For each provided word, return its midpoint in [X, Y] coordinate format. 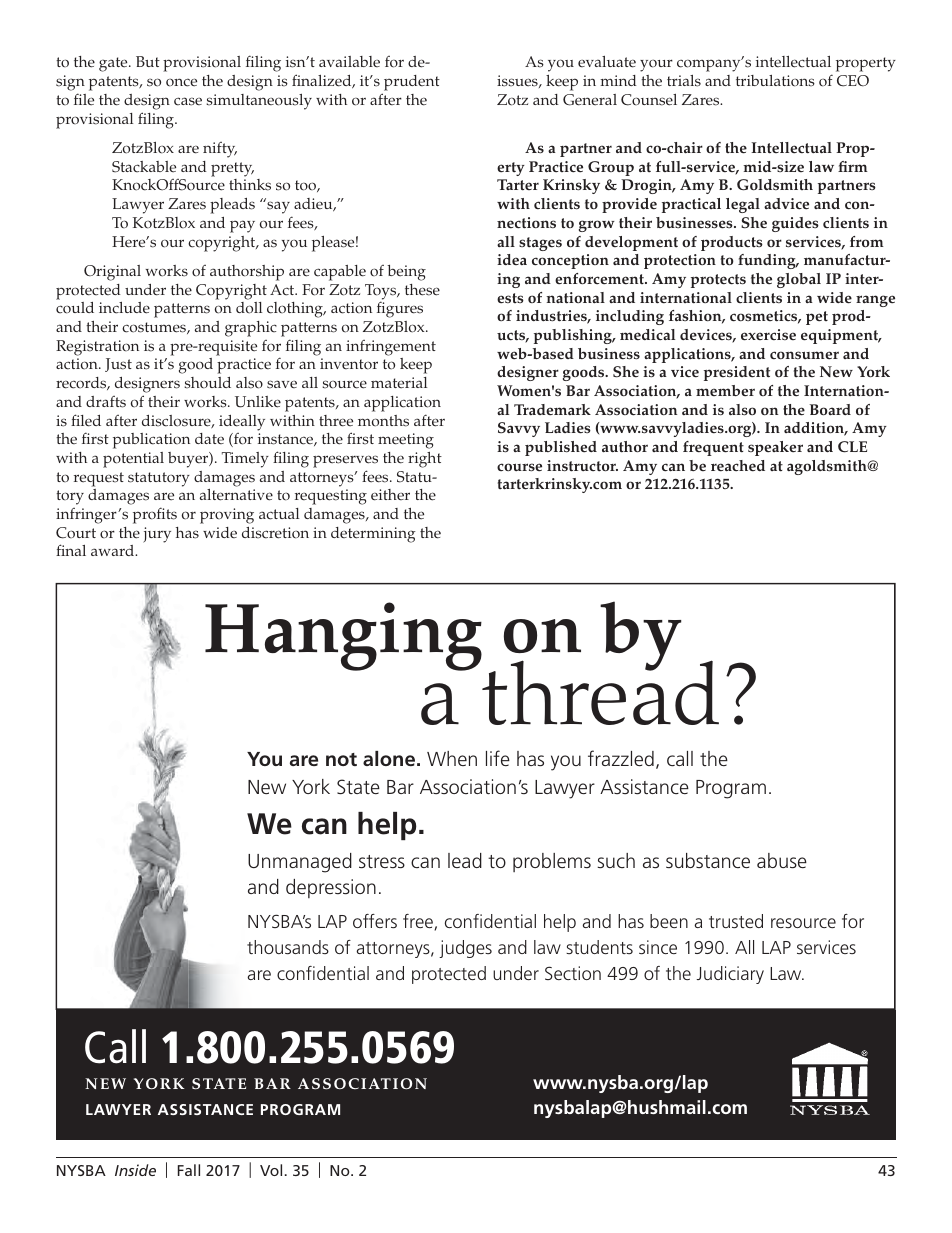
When [452, 758]
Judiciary [730, 975]
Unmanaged [300, 863]
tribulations [775, 81]
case [188, 101]
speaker [775, 448]
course [519, 467]
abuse [782, 860]
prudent [412, 83]
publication [151, 441]
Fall [189, 1170]
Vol [271, 1170]
